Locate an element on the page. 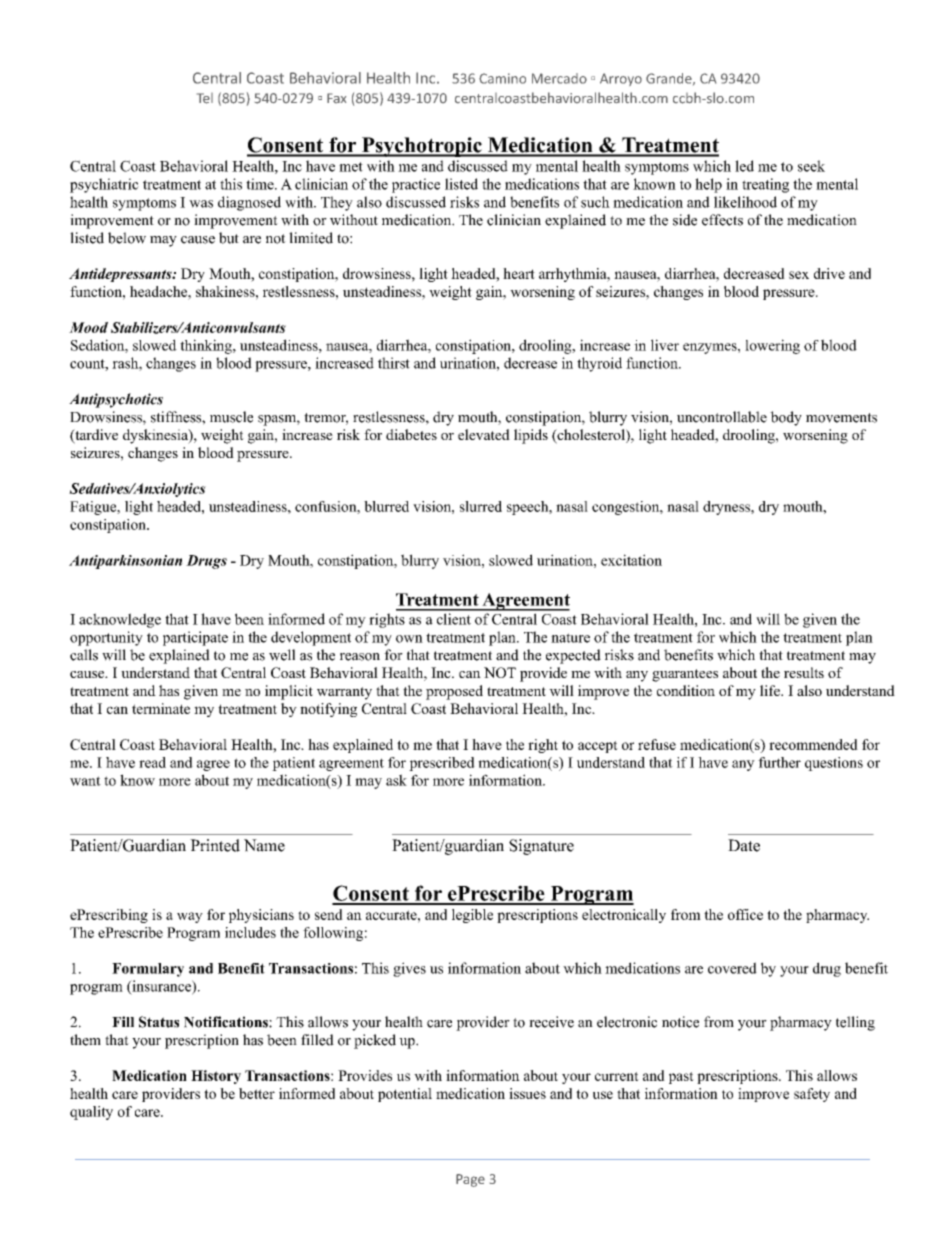  way is located at coordinates (190, 917).
